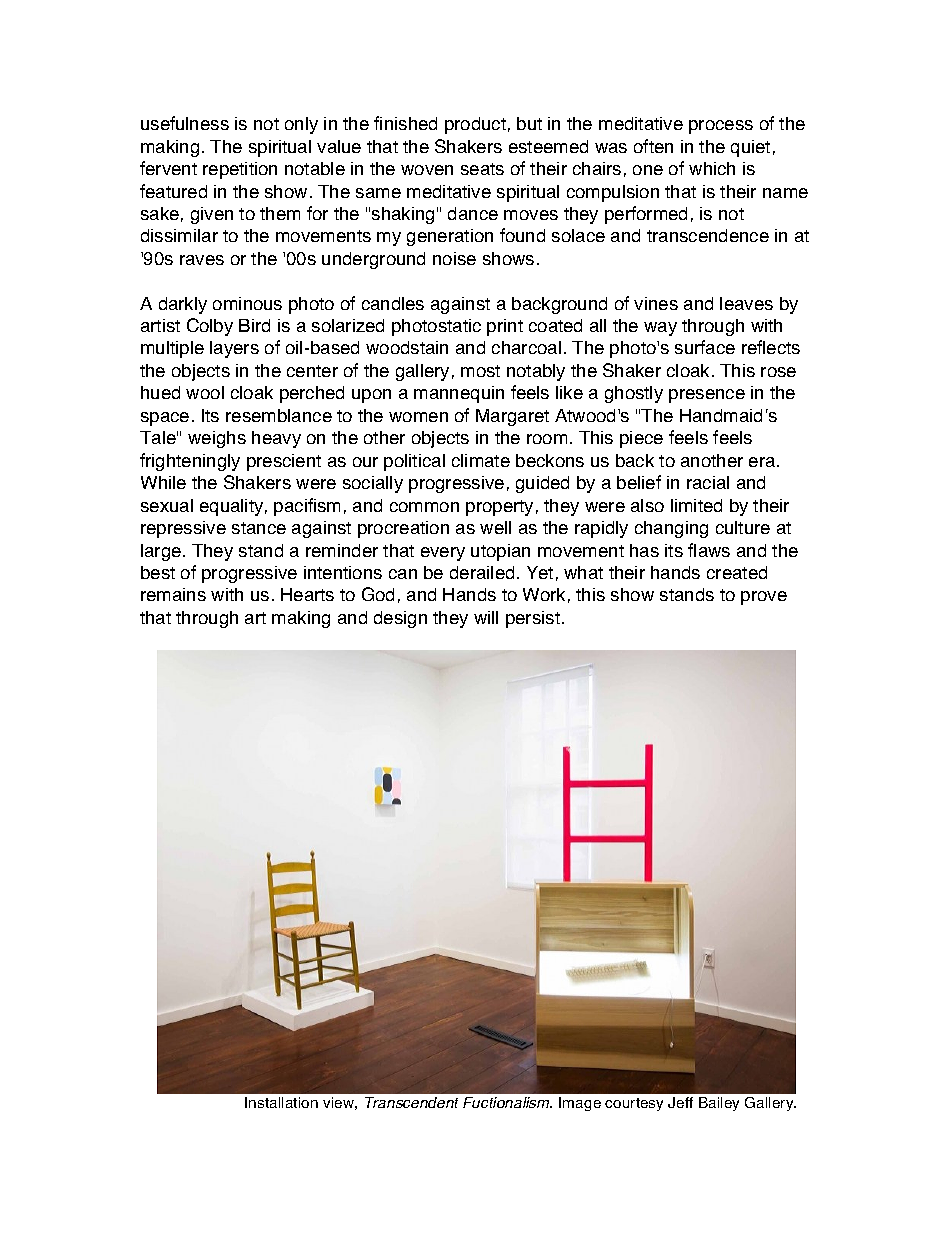  Describe the element at coordinates (486, 617) in the screenshot. I see `will` at that location.
